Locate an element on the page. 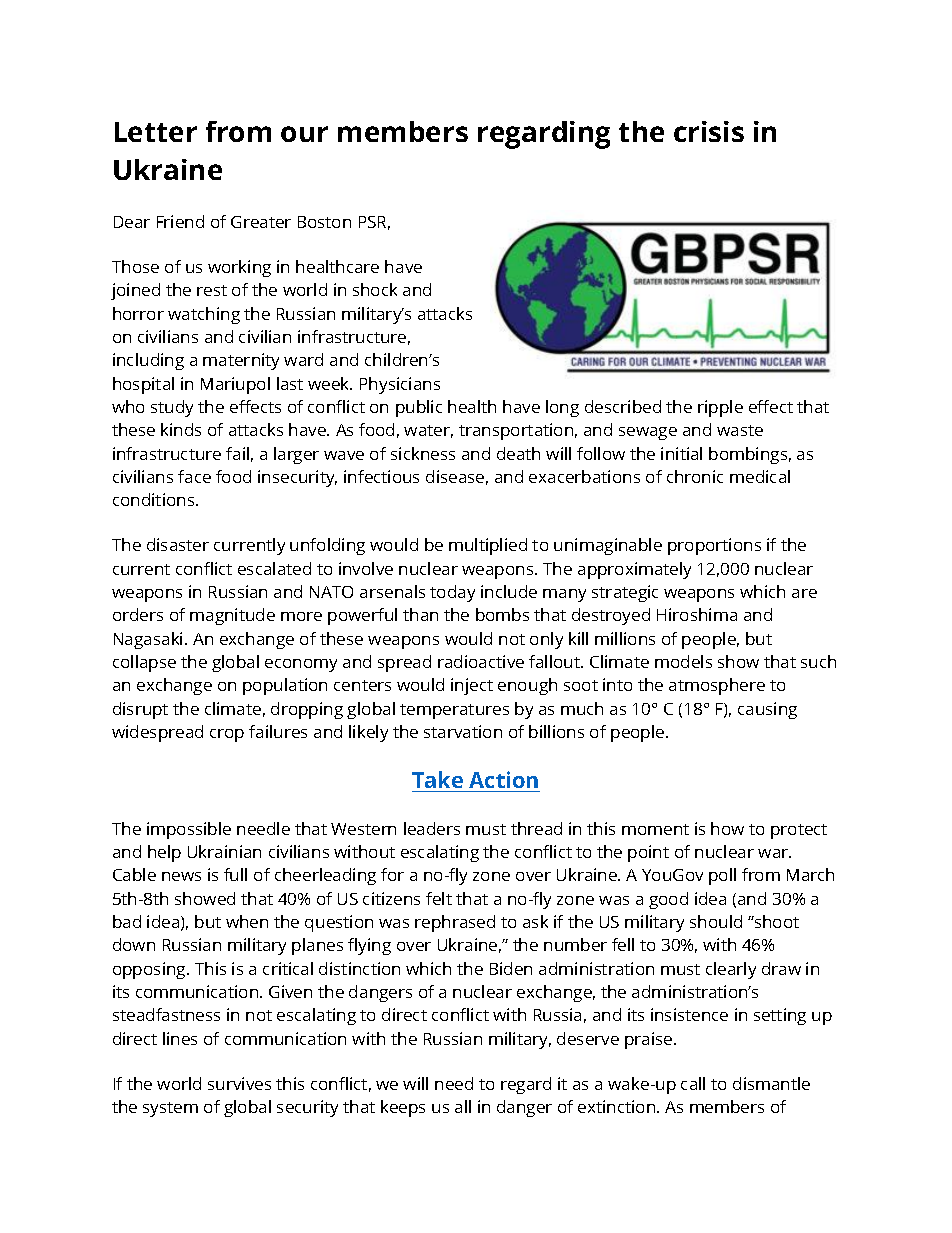 The height and width of the page is (1233, 952). Hiroshima is located at coordinates (697, 614).
